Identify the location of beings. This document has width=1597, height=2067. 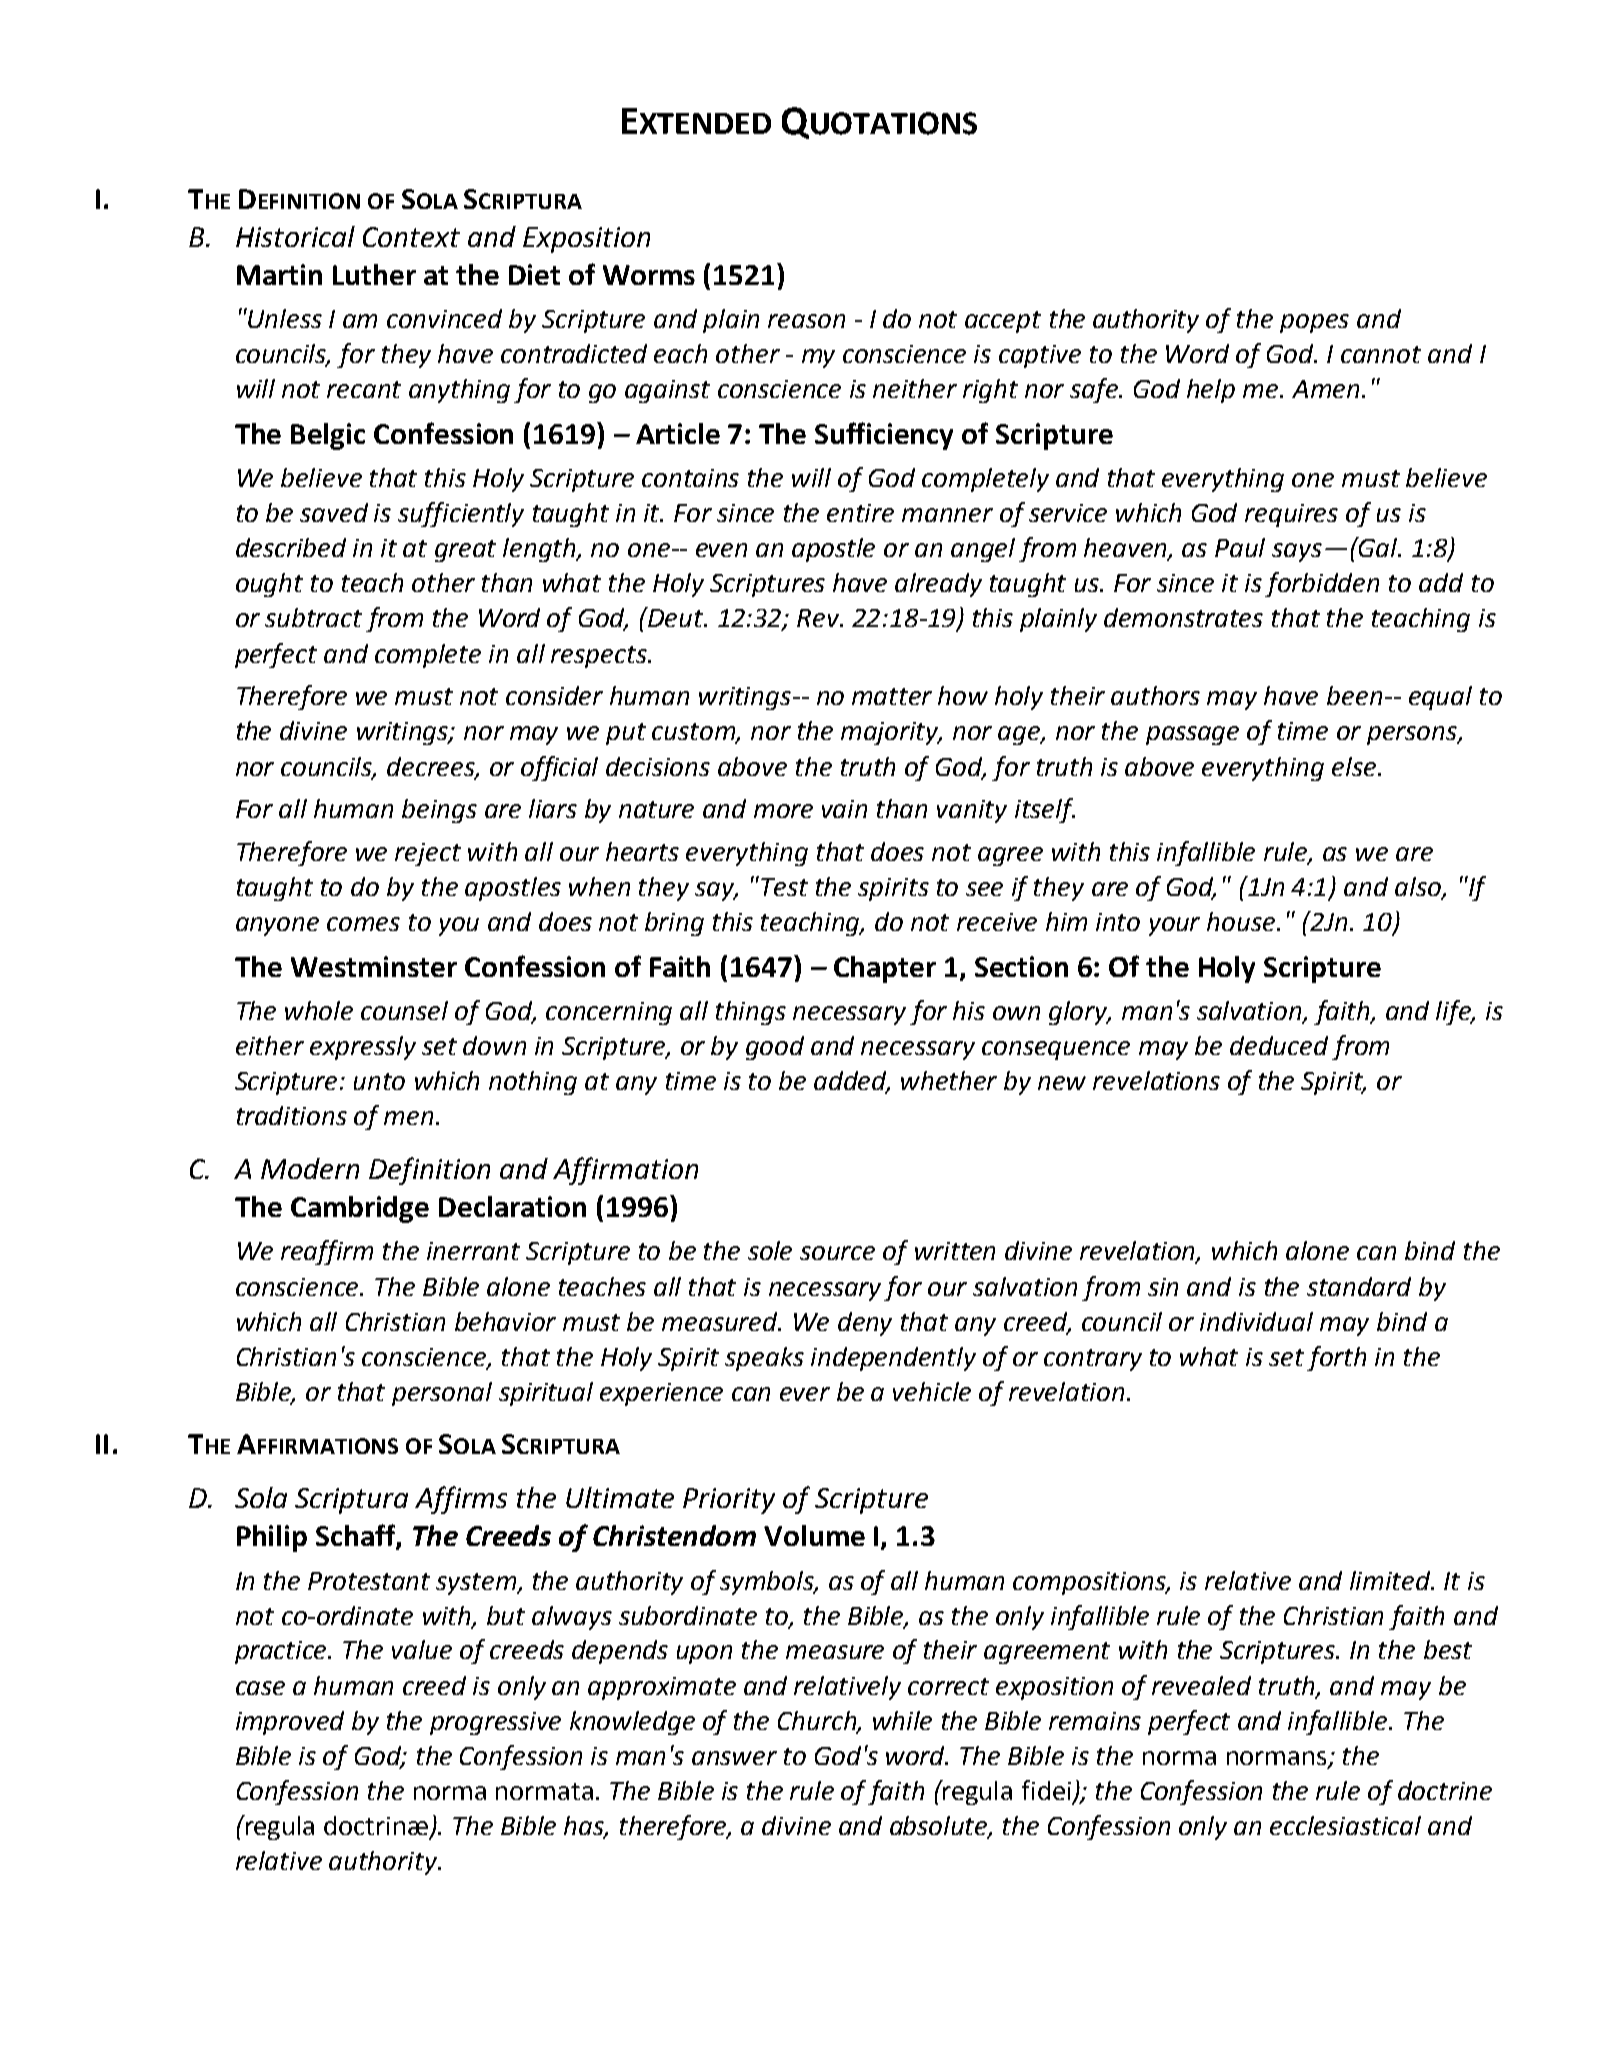
(439, 811).
